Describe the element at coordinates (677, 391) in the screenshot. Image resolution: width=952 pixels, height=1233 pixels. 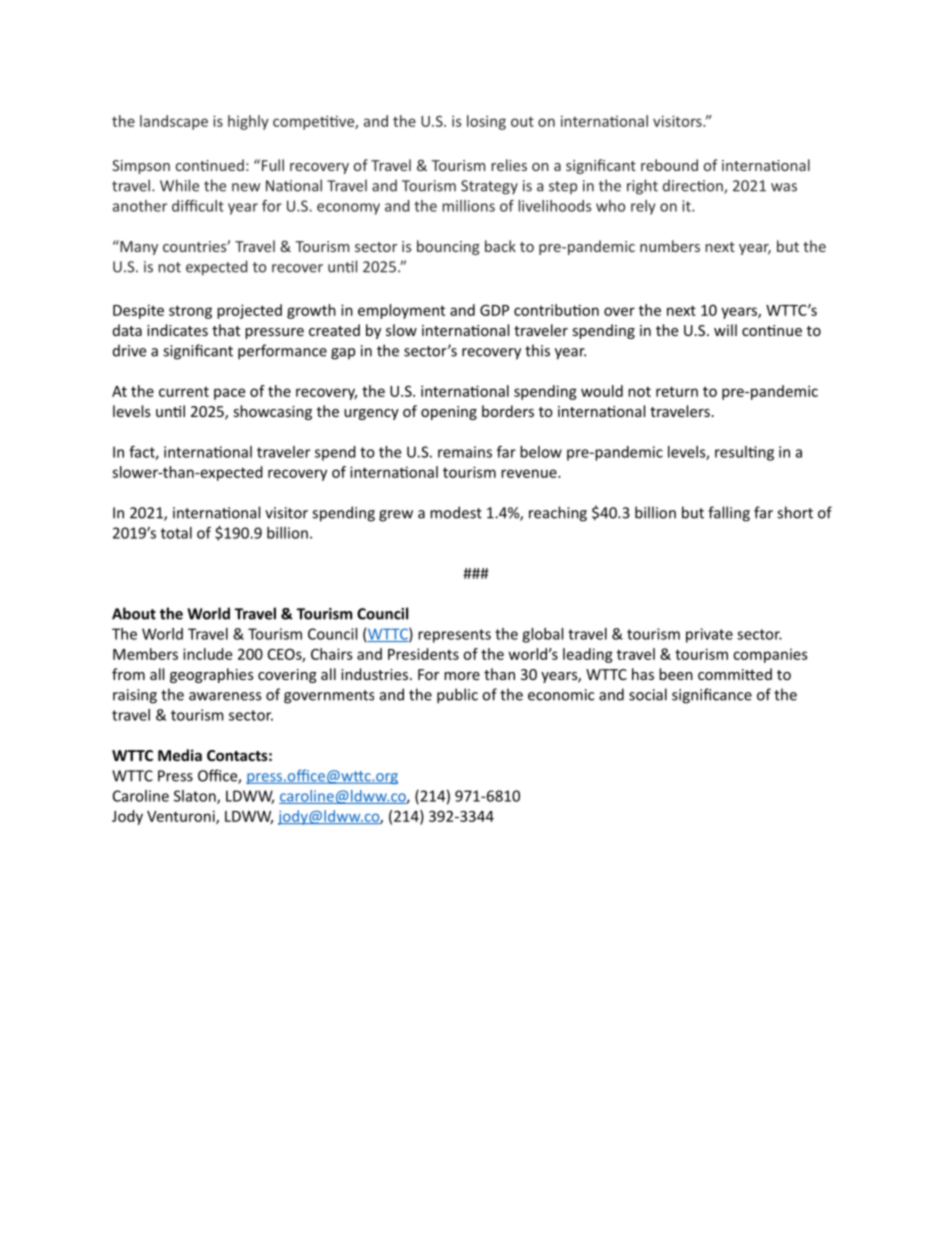
I see `return` at that location.
